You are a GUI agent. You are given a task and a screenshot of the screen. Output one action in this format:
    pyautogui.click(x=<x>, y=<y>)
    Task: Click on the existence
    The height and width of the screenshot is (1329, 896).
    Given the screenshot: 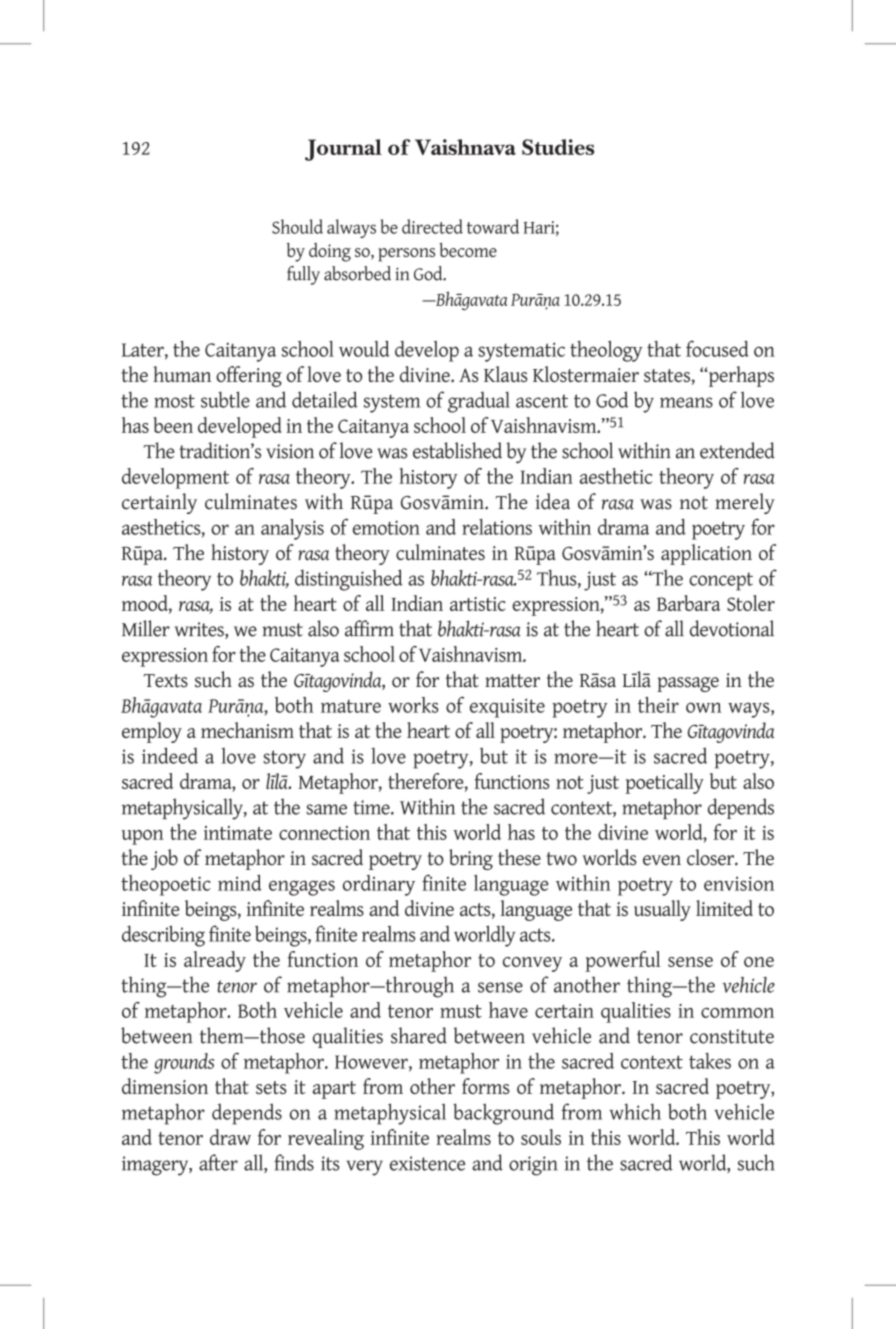 What is the action you would take?
    pyautogui.click(x=427, y=1163)
